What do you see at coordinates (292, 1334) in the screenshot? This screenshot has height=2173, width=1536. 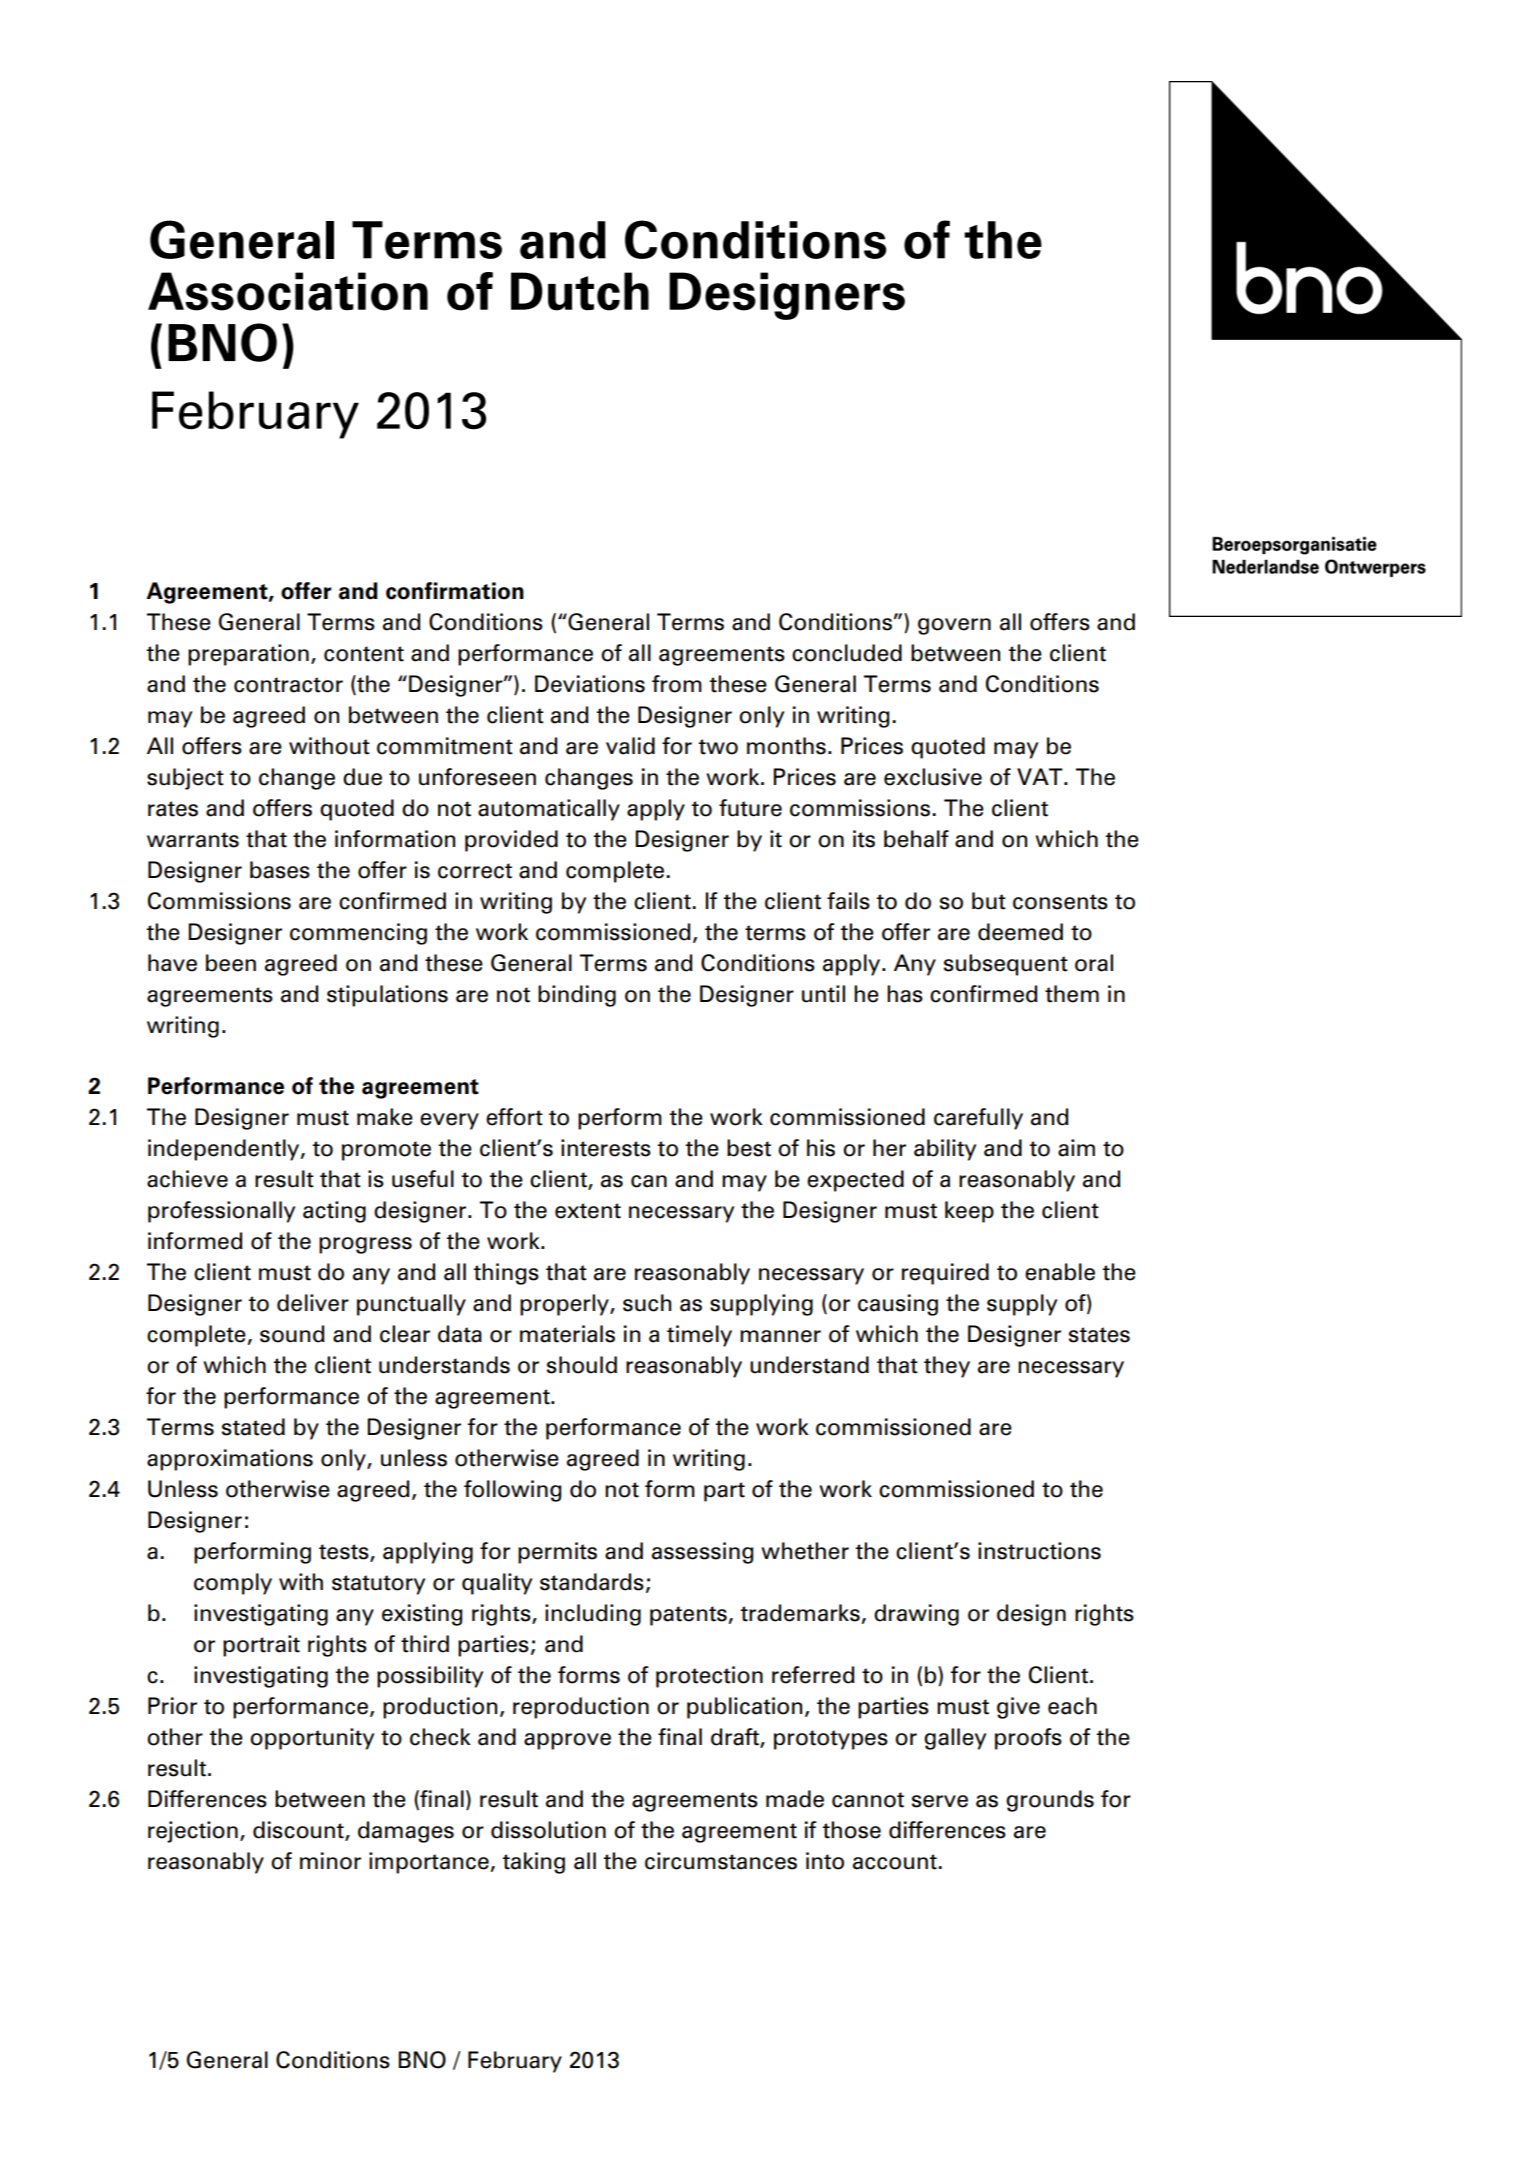 I see `sound` at bounding box center [292, 1334].
